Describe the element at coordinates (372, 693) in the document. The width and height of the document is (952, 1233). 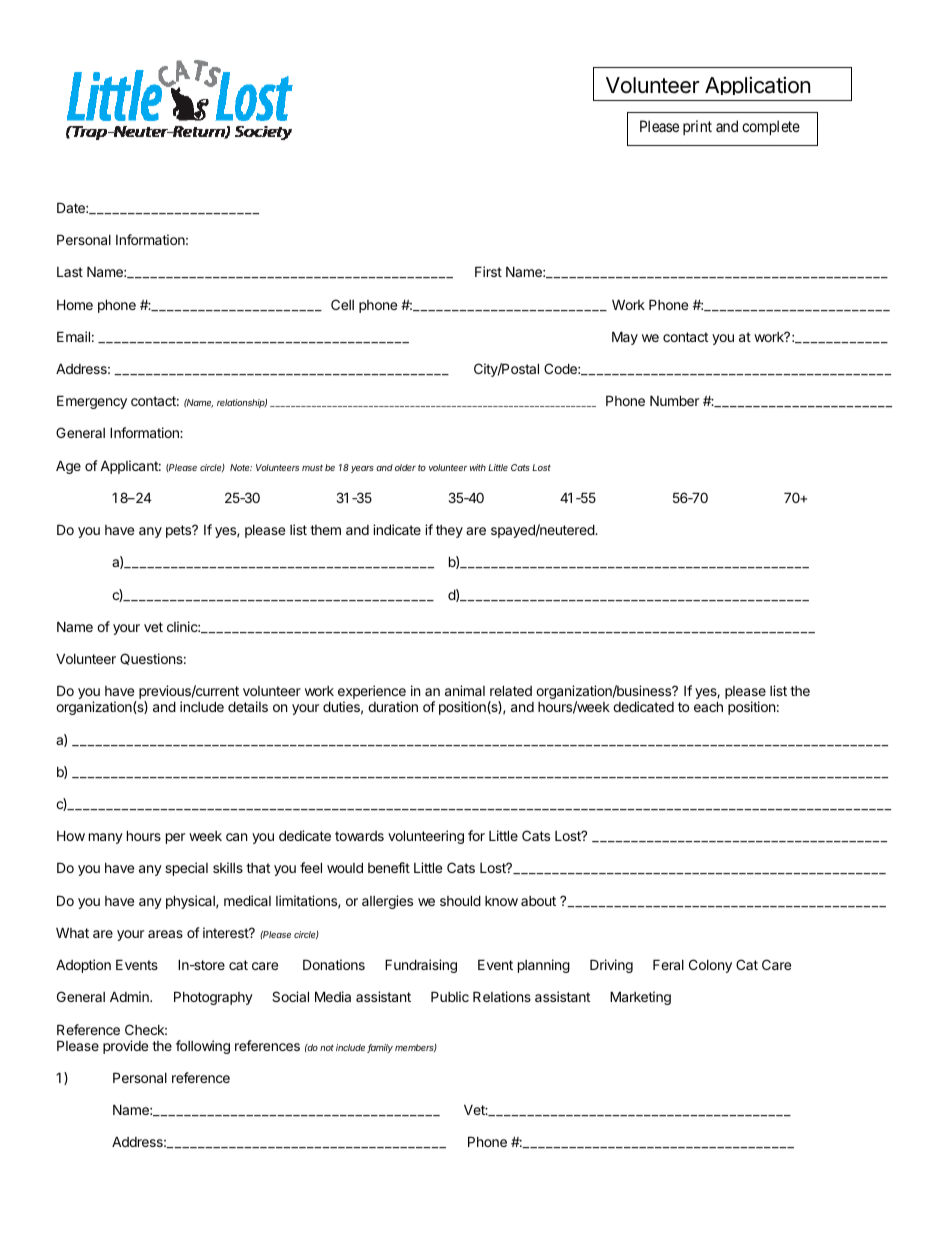
I see `experience` at that location.
